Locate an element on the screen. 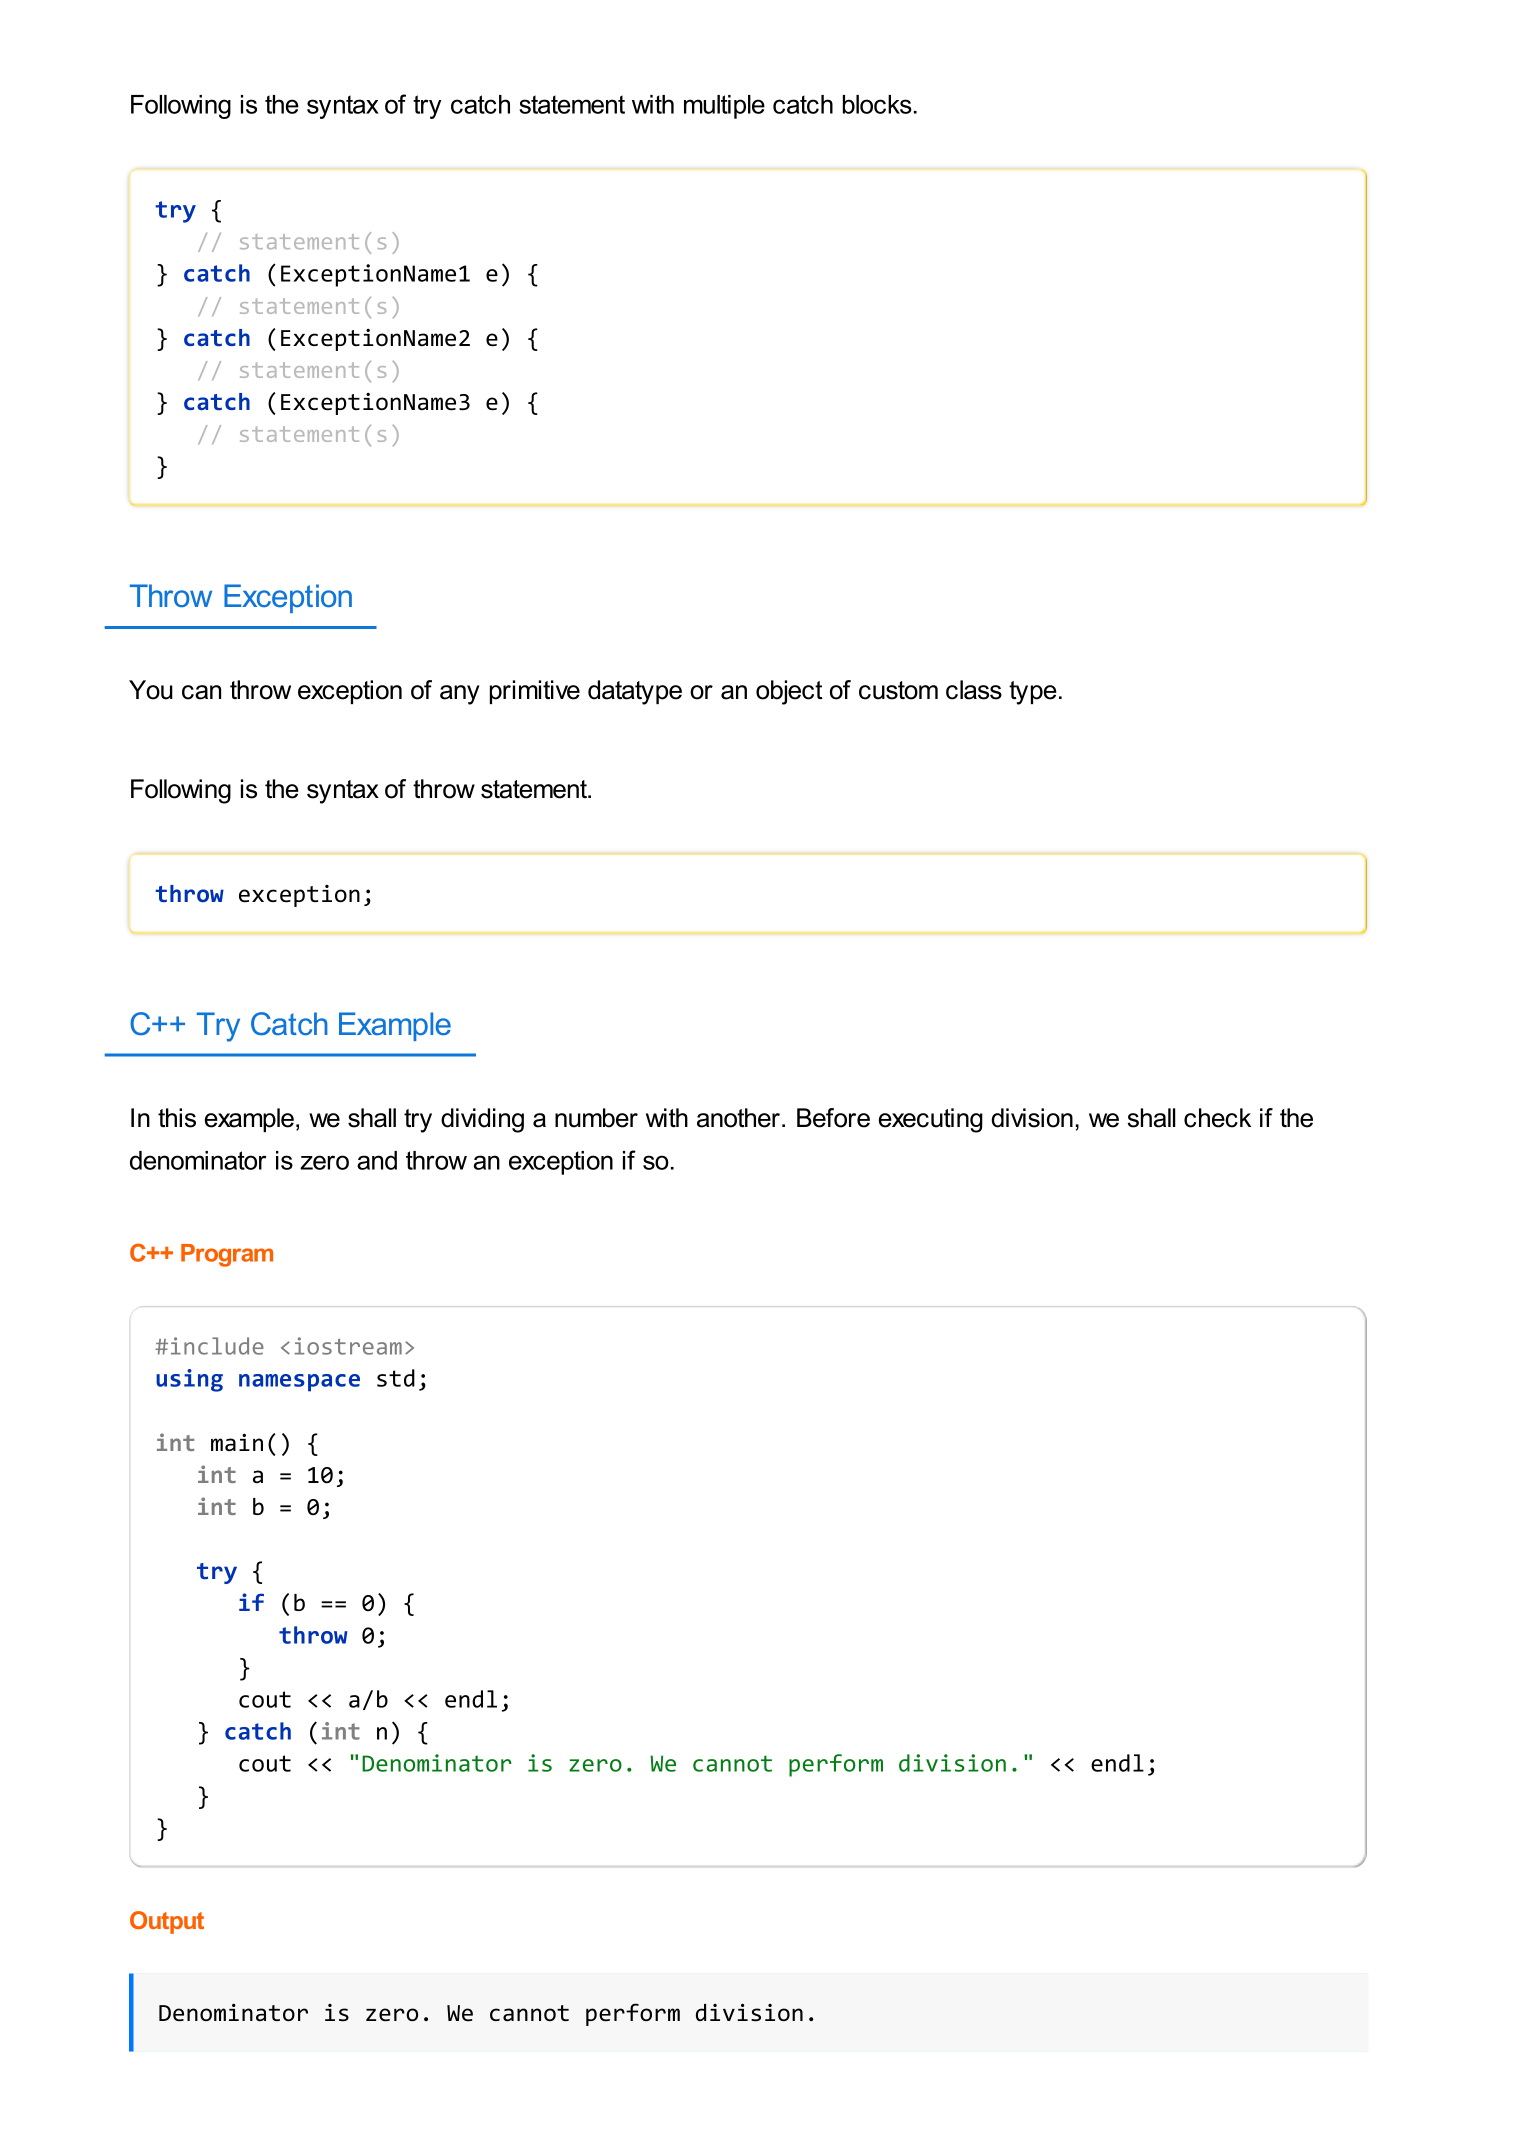 The image size is (1515, 2144). custom is located at coordinates (898, 690).
